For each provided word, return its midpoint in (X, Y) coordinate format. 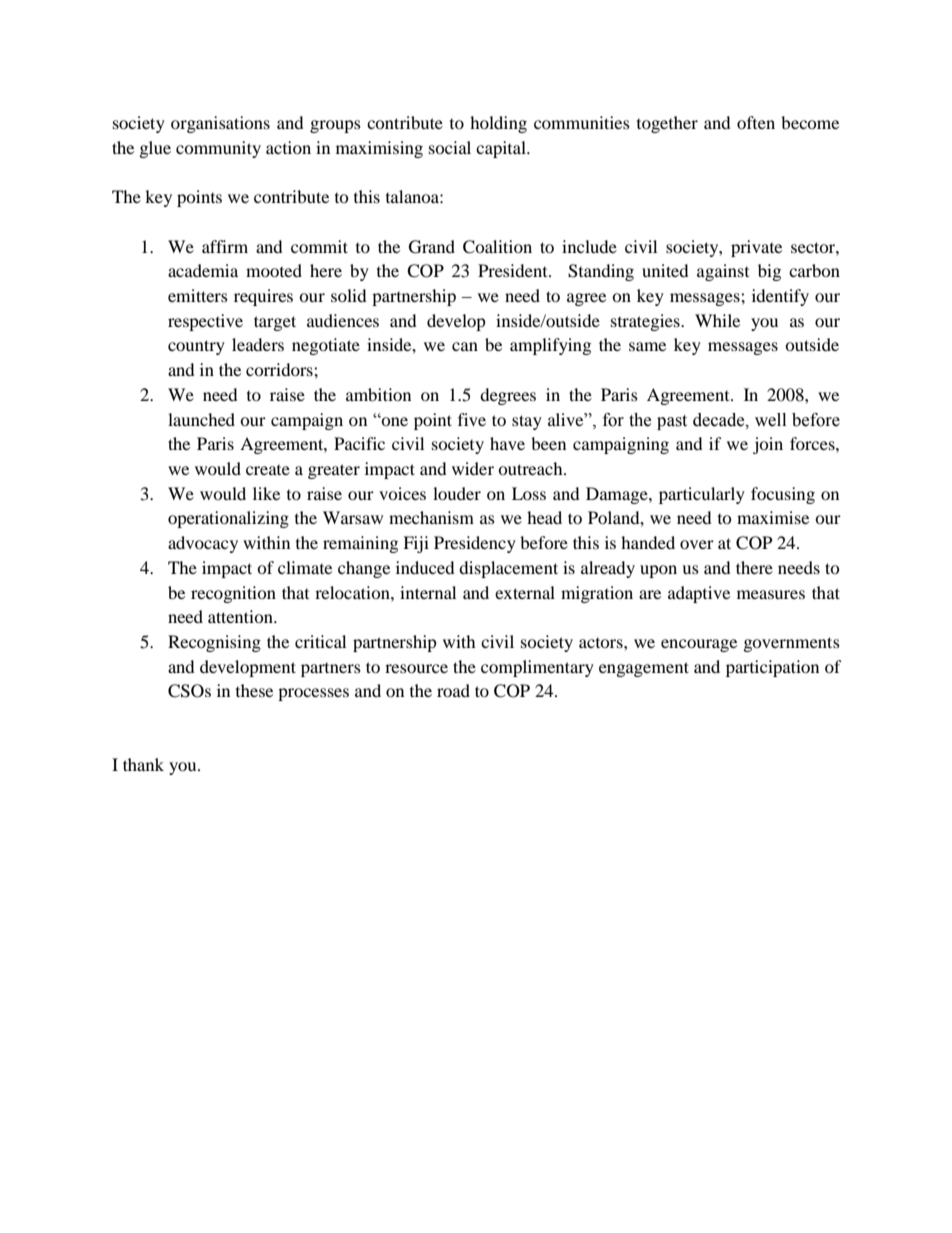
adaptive (699, 594)
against (723, 272)
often (756, 122)
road (453, 690)
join (768, 445)
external (525, 592)
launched (201, 419)
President (514, 270)
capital (502, 149)
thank (143, 764)
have (507, 443)
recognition (233, 594)
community (218, 149)
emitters (198, 295)
